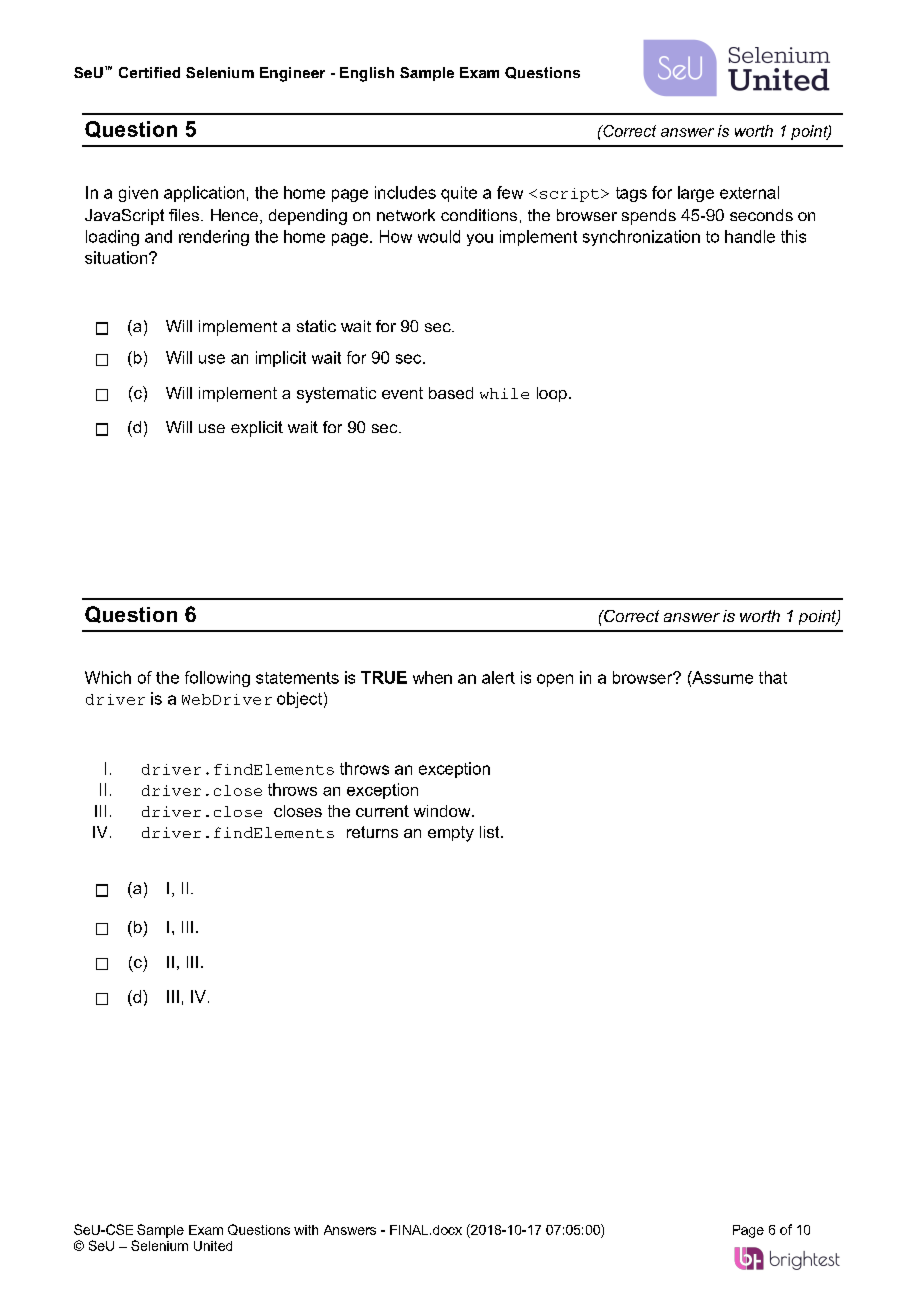 This document has width=924, height=1308. I want to click on large, so click(696, 194).
